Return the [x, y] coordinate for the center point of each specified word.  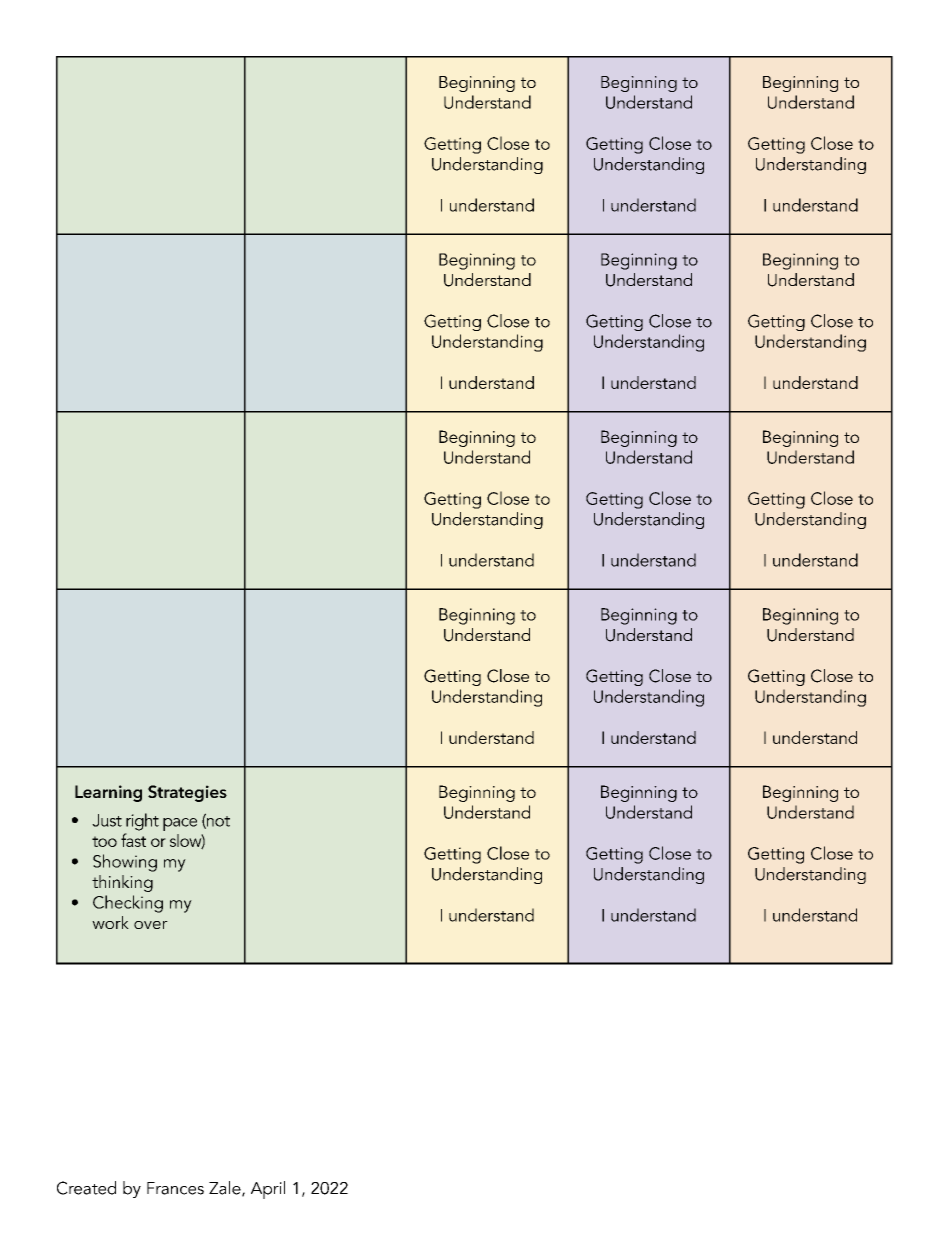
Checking [128, 904]
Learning [108, 793]
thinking [122, 883]
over [151, 925]
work [110, 922]
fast [133, 840]
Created [86, 1188]
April [268, 1190]
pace [180, 824]
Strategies [187, 793]
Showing [125, 863]
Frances [175, 1188]
